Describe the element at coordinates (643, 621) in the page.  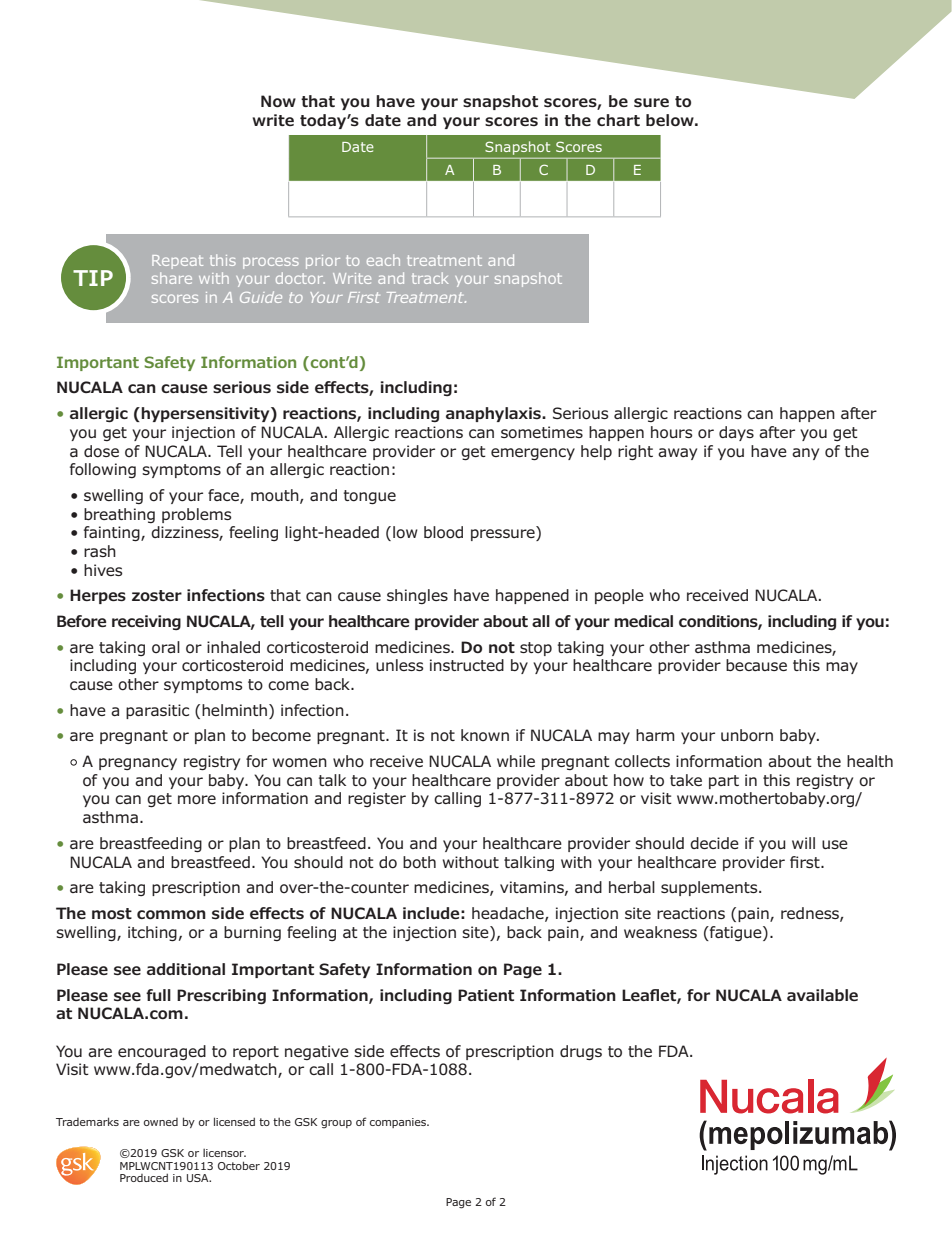
I see `medical` at that location.
